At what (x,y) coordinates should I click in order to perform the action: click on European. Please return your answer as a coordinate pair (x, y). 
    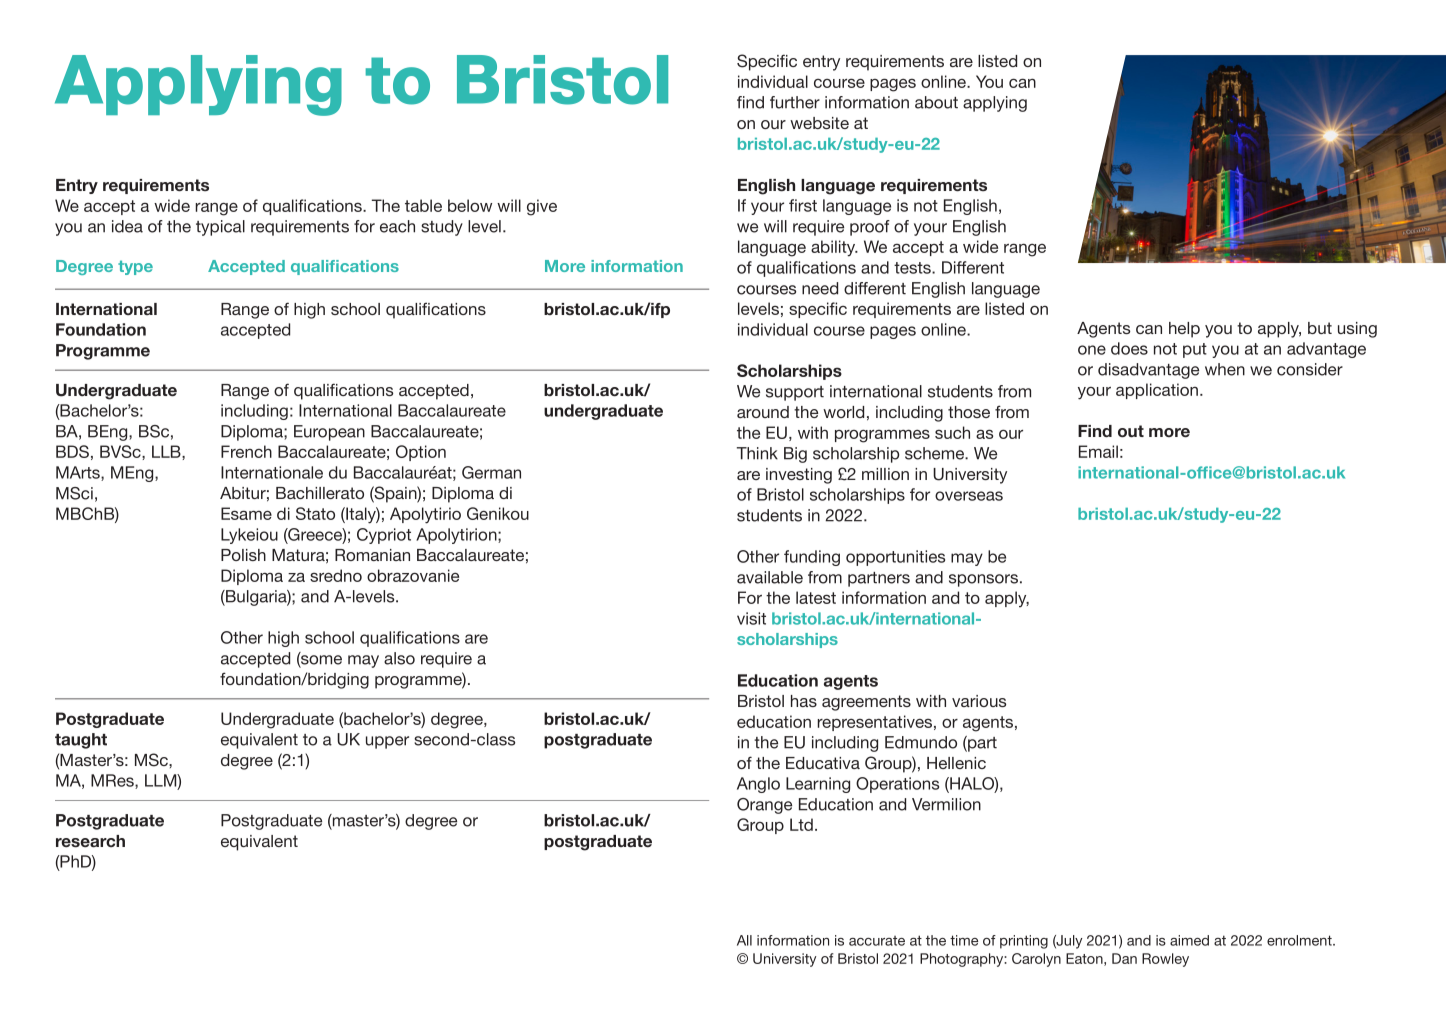
    Looking at the image, I should click on (329, 433).
